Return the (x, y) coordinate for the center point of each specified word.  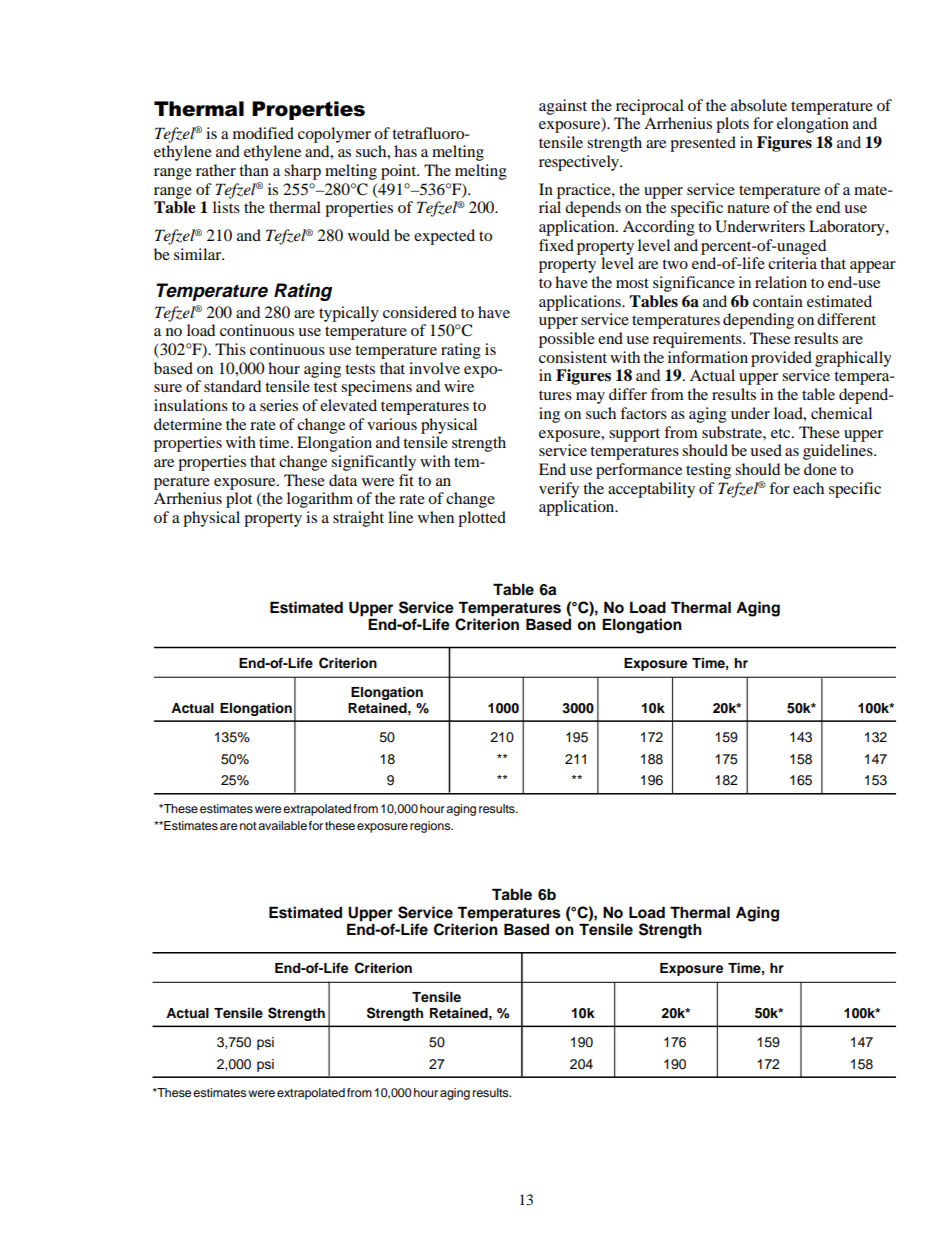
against (563, 107)
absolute (759, 105)
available (282, 825)
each (808, 488)
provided (781, 359)
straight (358, 519)
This (230, 349)
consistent (573, 357)
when (436, 517)
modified (263, 133)
